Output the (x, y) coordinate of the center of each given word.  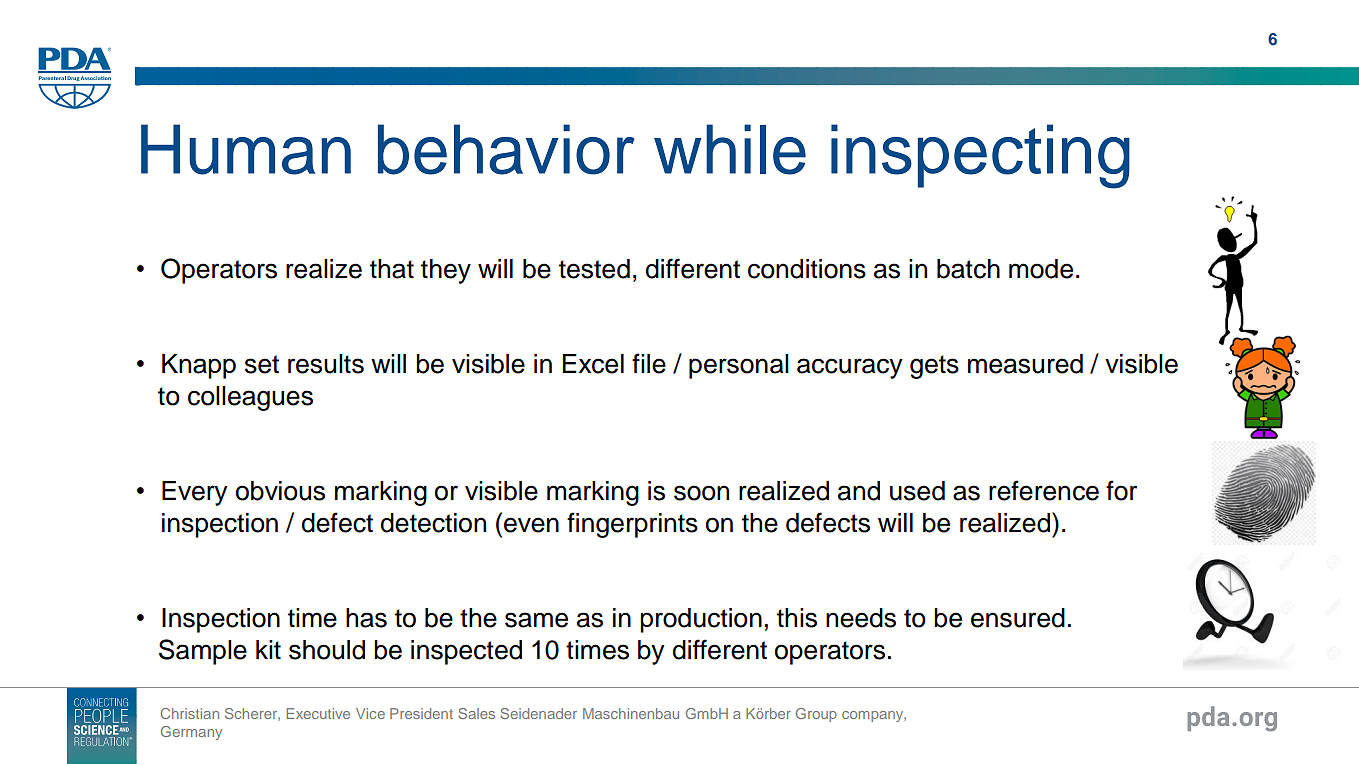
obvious (280, 491)
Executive (318, 713)
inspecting (980, 156)
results (326, 364)
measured (1025, 364)
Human (246, 149)
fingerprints (632, 525)
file (649, 363)
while (730, 149)
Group (816, 715)
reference (1044, 490)
